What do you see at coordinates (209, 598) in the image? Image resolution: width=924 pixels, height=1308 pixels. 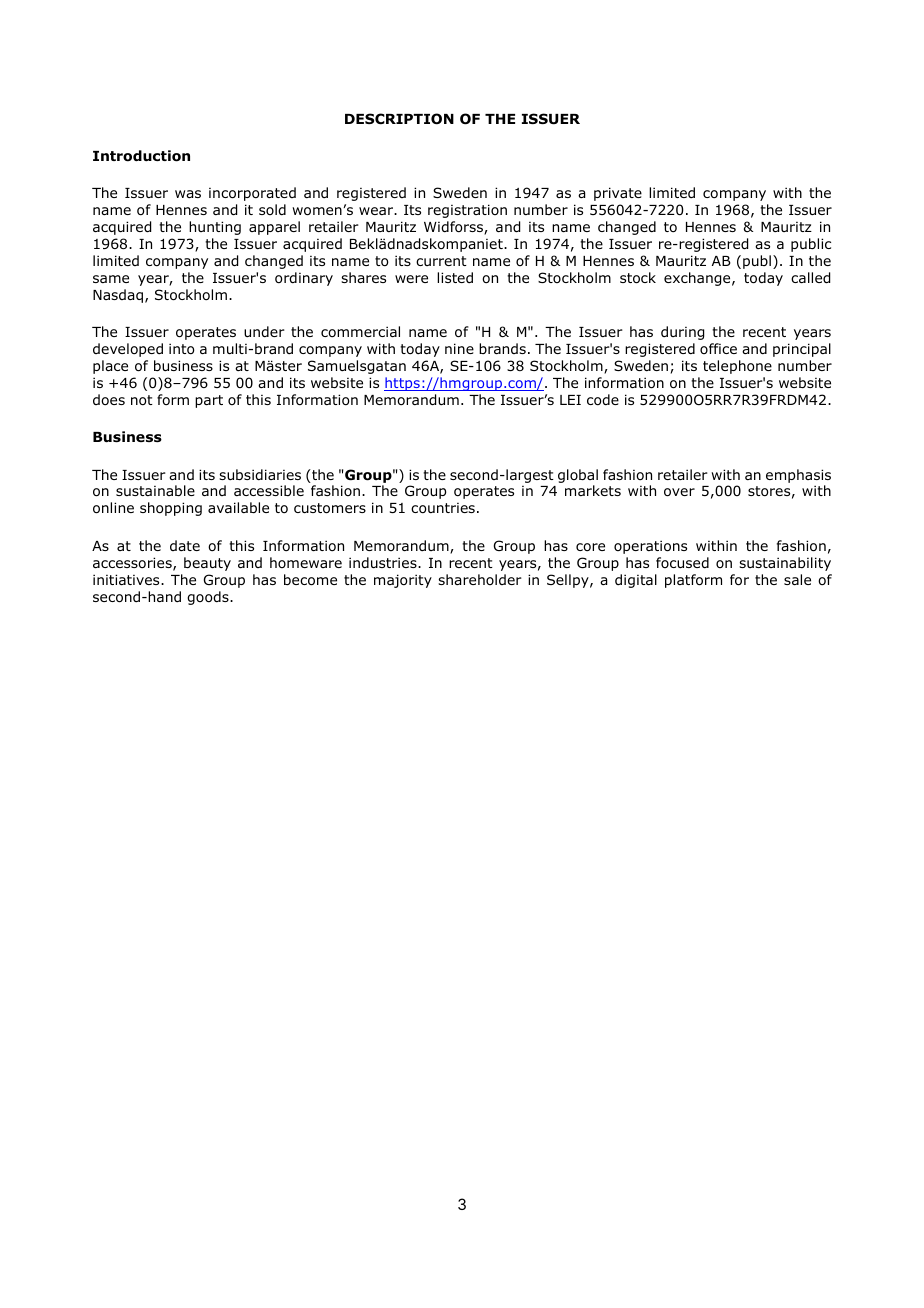 I see `goods` at bounding box center [209, 598].
